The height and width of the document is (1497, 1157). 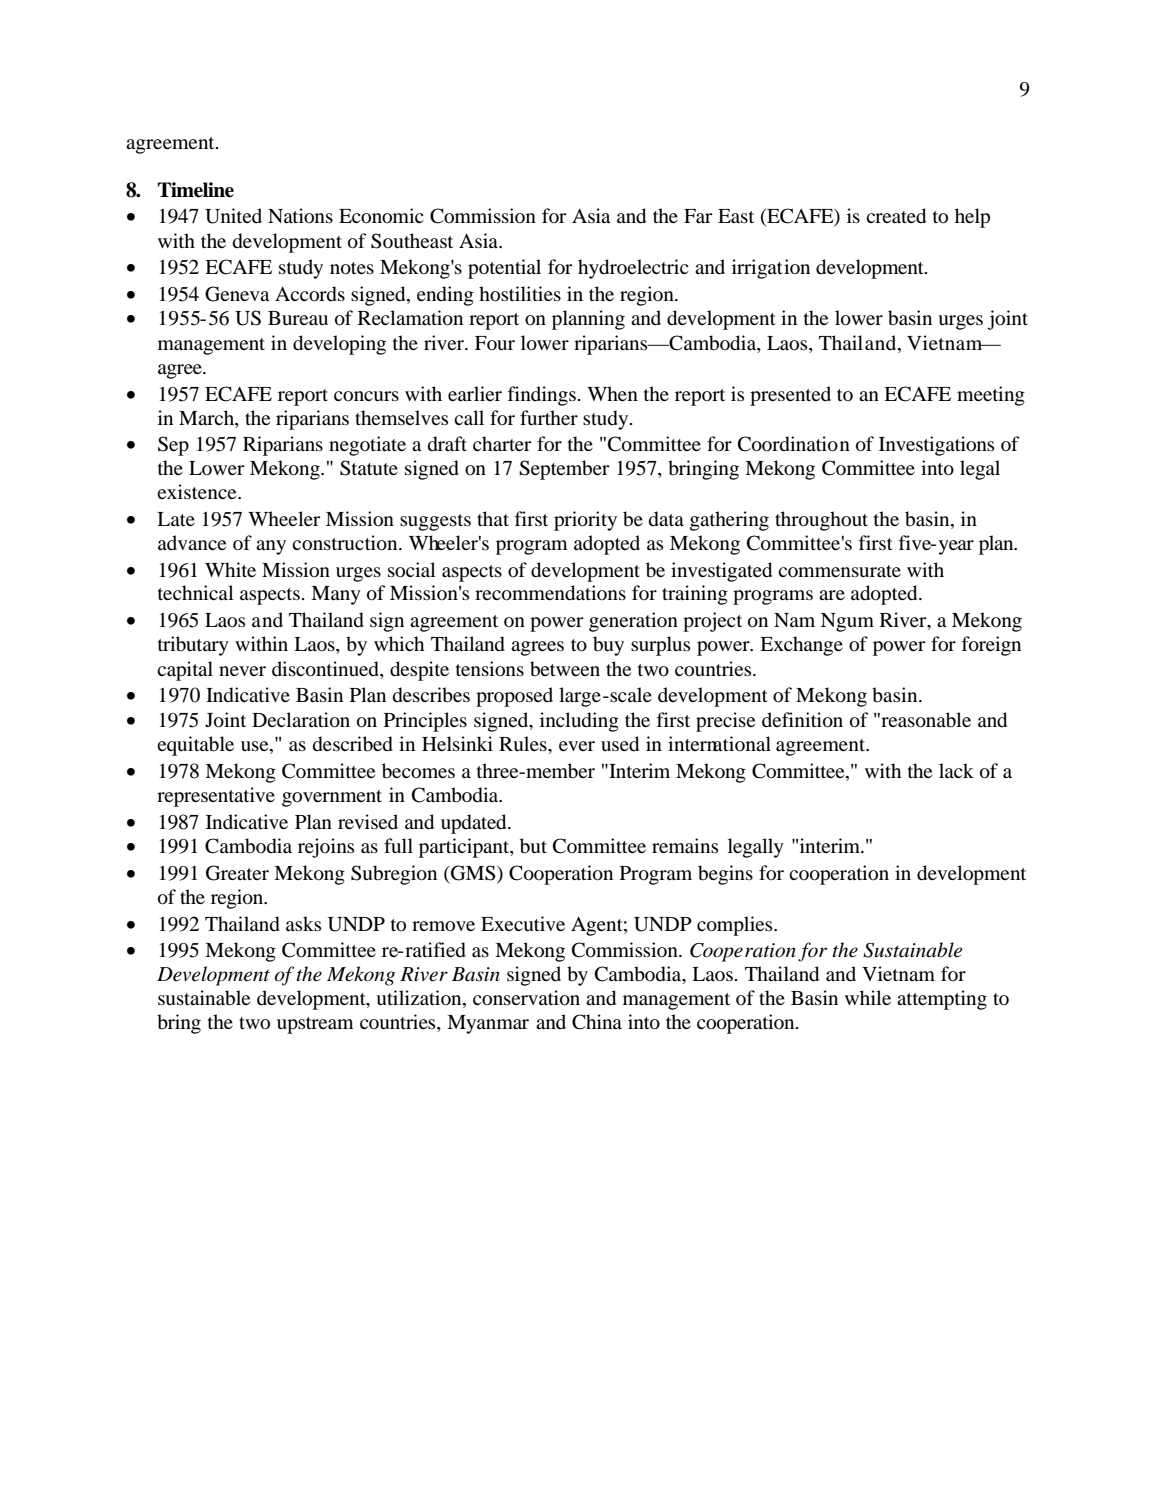 I want to click on upstream, so click(x=315, y=1025).
